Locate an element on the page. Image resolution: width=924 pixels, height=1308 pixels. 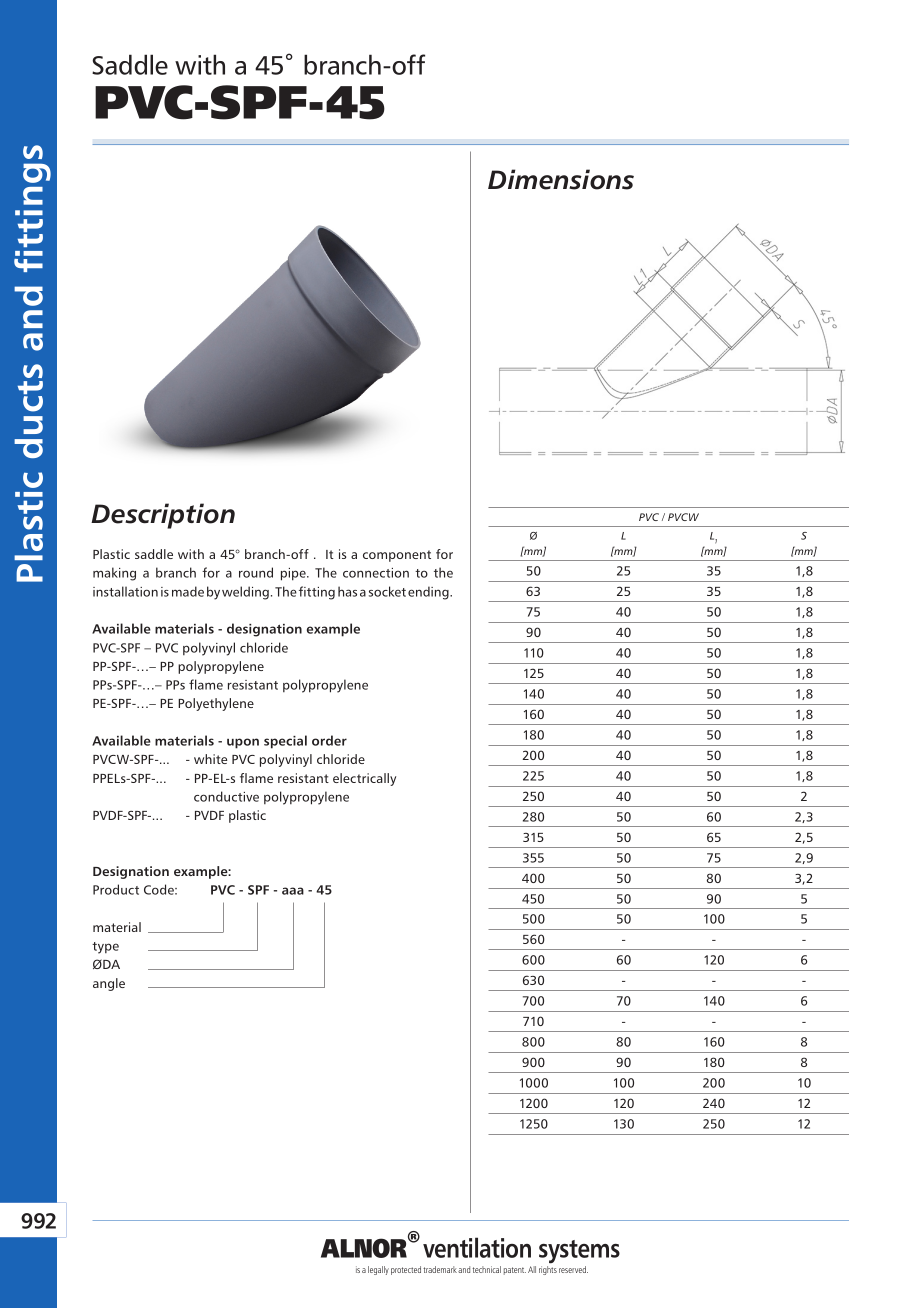
protected is located at coordinates (406, 1270).
